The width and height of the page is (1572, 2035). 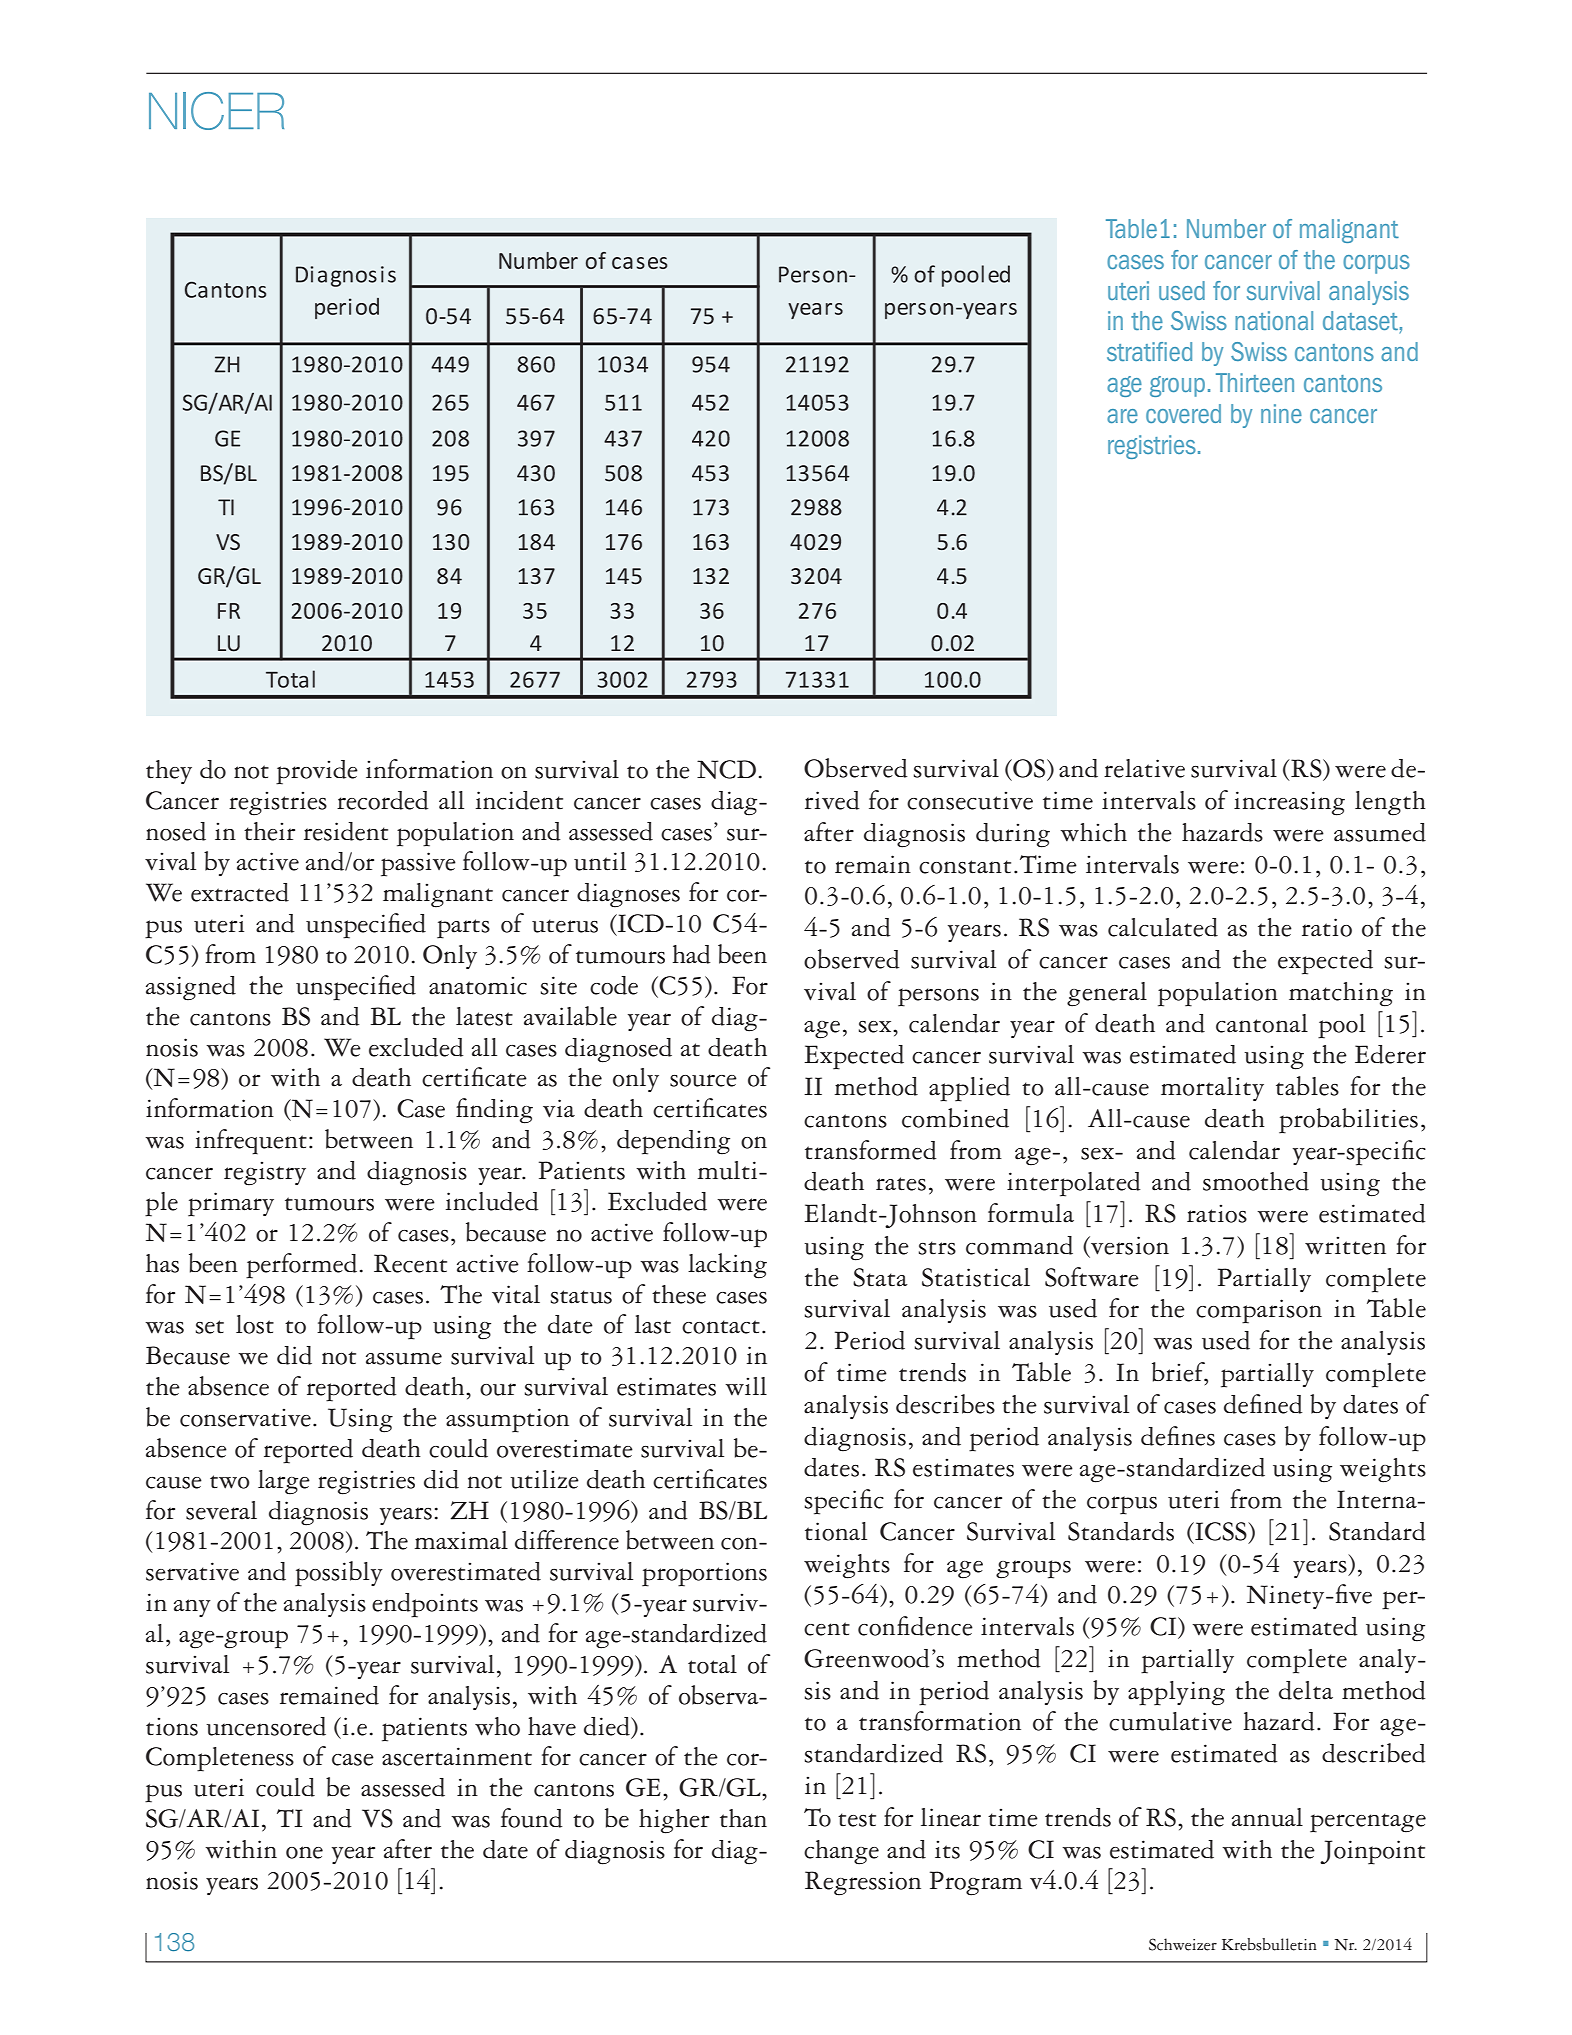 What do you see at coordinates (1178, 1436) in the page?
I see `defines` at bounding box center [1178, 1436].
